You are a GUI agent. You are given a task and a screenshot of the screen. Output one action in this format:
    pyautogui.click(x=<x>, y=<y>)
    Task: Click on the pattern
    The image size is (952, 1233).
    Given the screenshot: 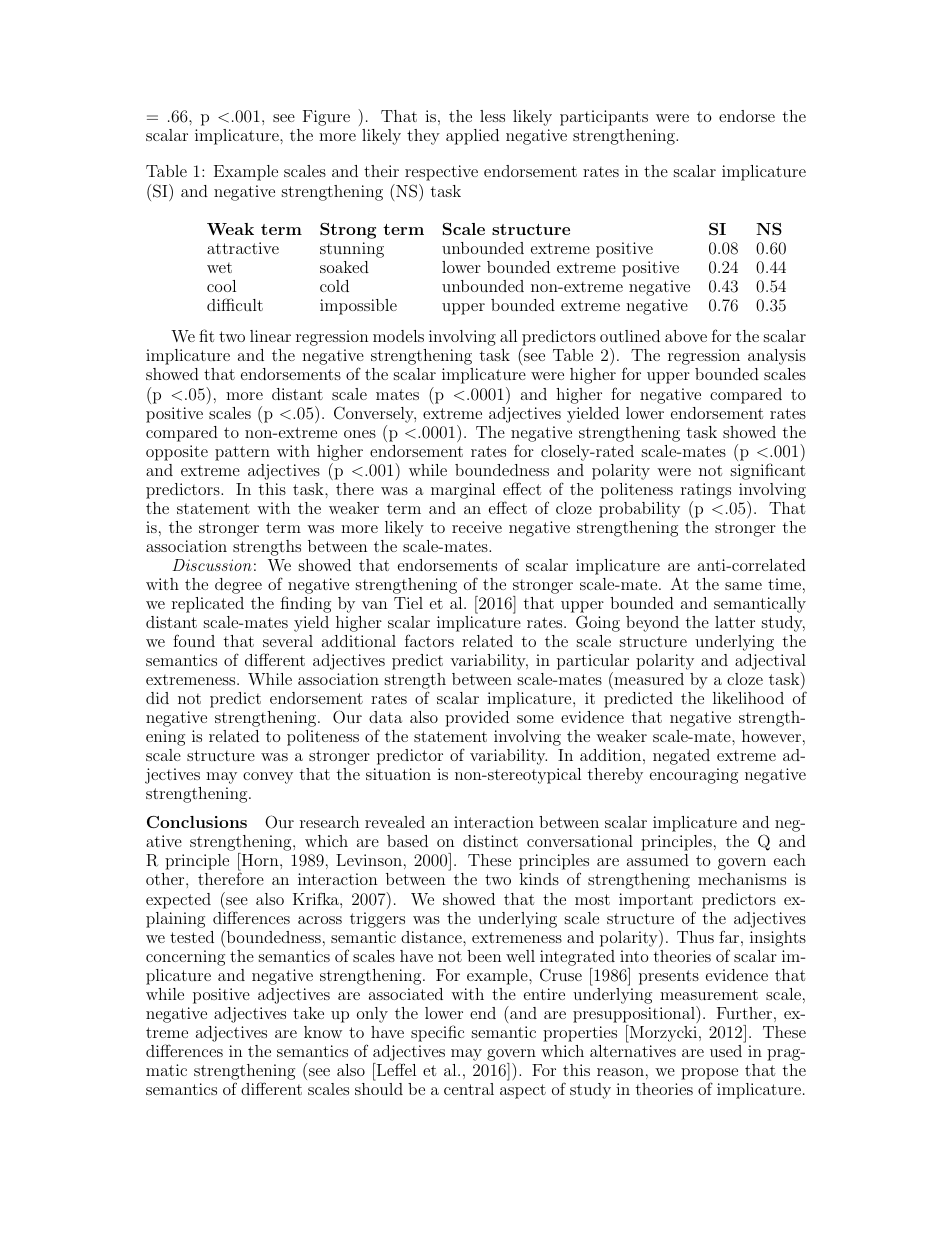 What is the action you would take?
    pyautogui.click(x=242, y=453)
